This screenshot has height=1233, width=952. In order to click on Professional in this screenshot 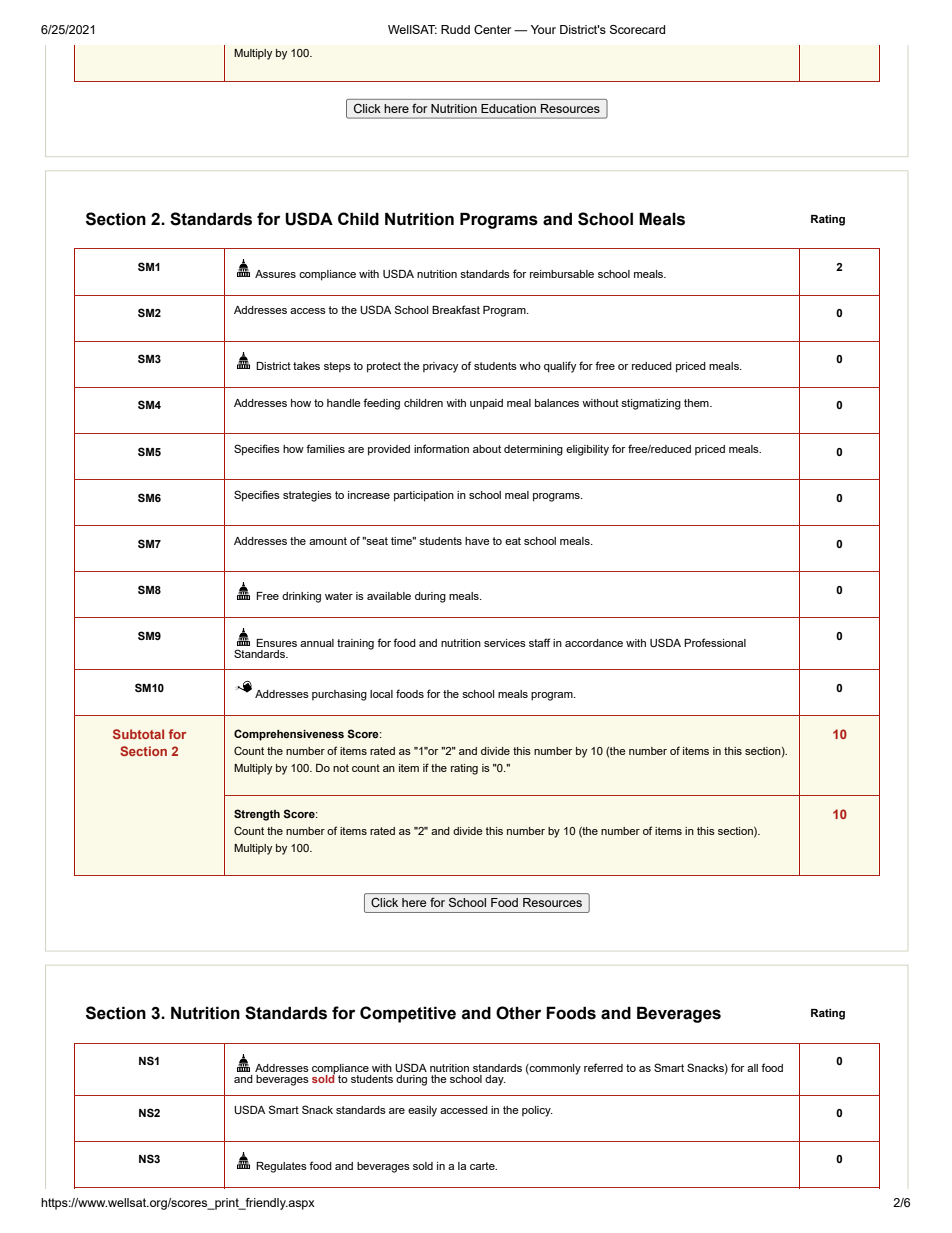, I will do `click(715, 642)`.
